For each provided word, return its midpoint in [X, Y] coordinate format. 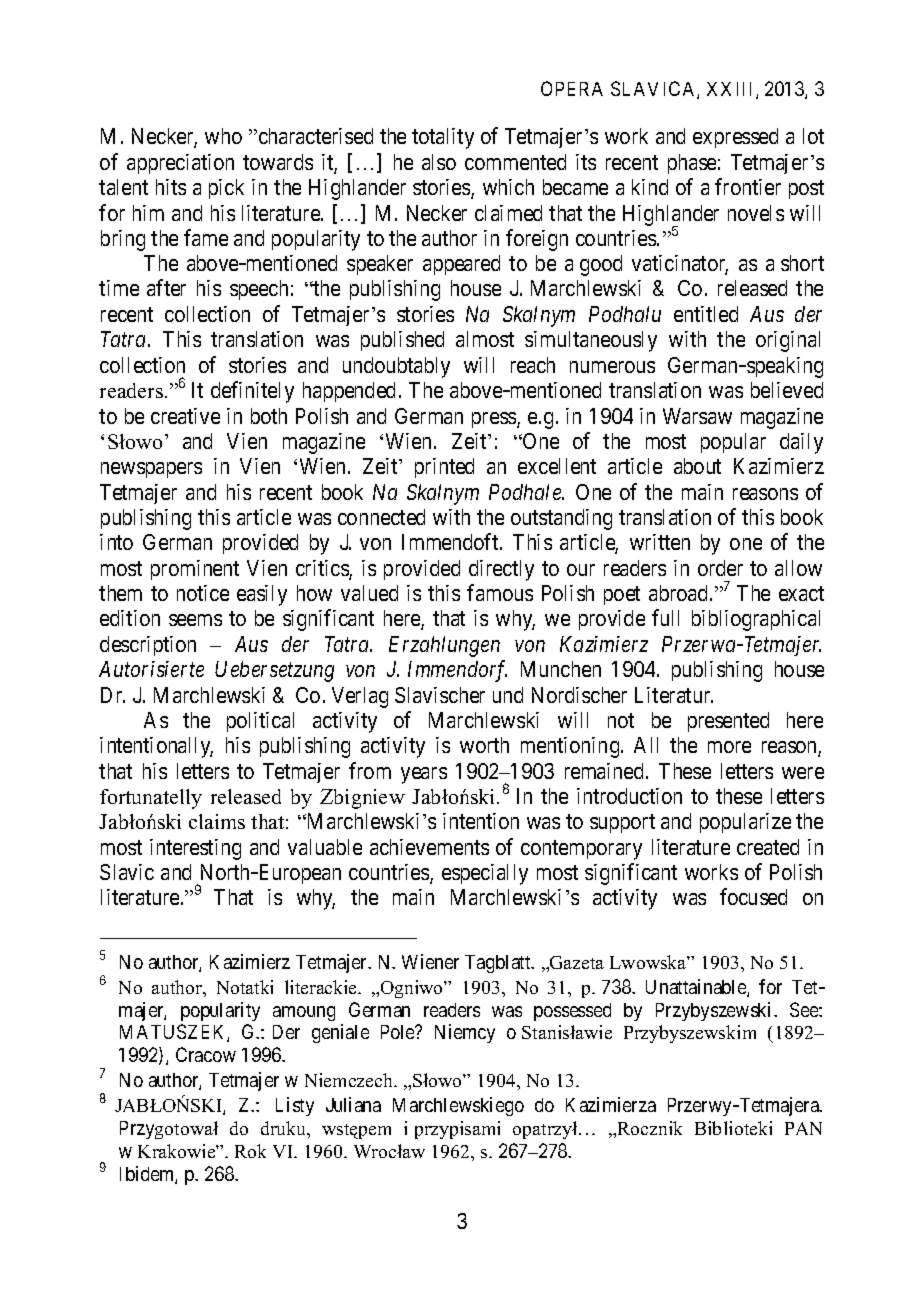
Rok [250, 1151]
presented [728, 722]
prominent [195, 570]
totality [443, 138]
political [260, 722]
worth [484, 745]
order [720, 568]
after [166, 288]
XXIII [732, 90]
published [402, 341]
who [223, 136]
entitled [706, 314]
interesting [195, 849]
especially [485, 874]
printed [444, 468]
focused [753, 896]
